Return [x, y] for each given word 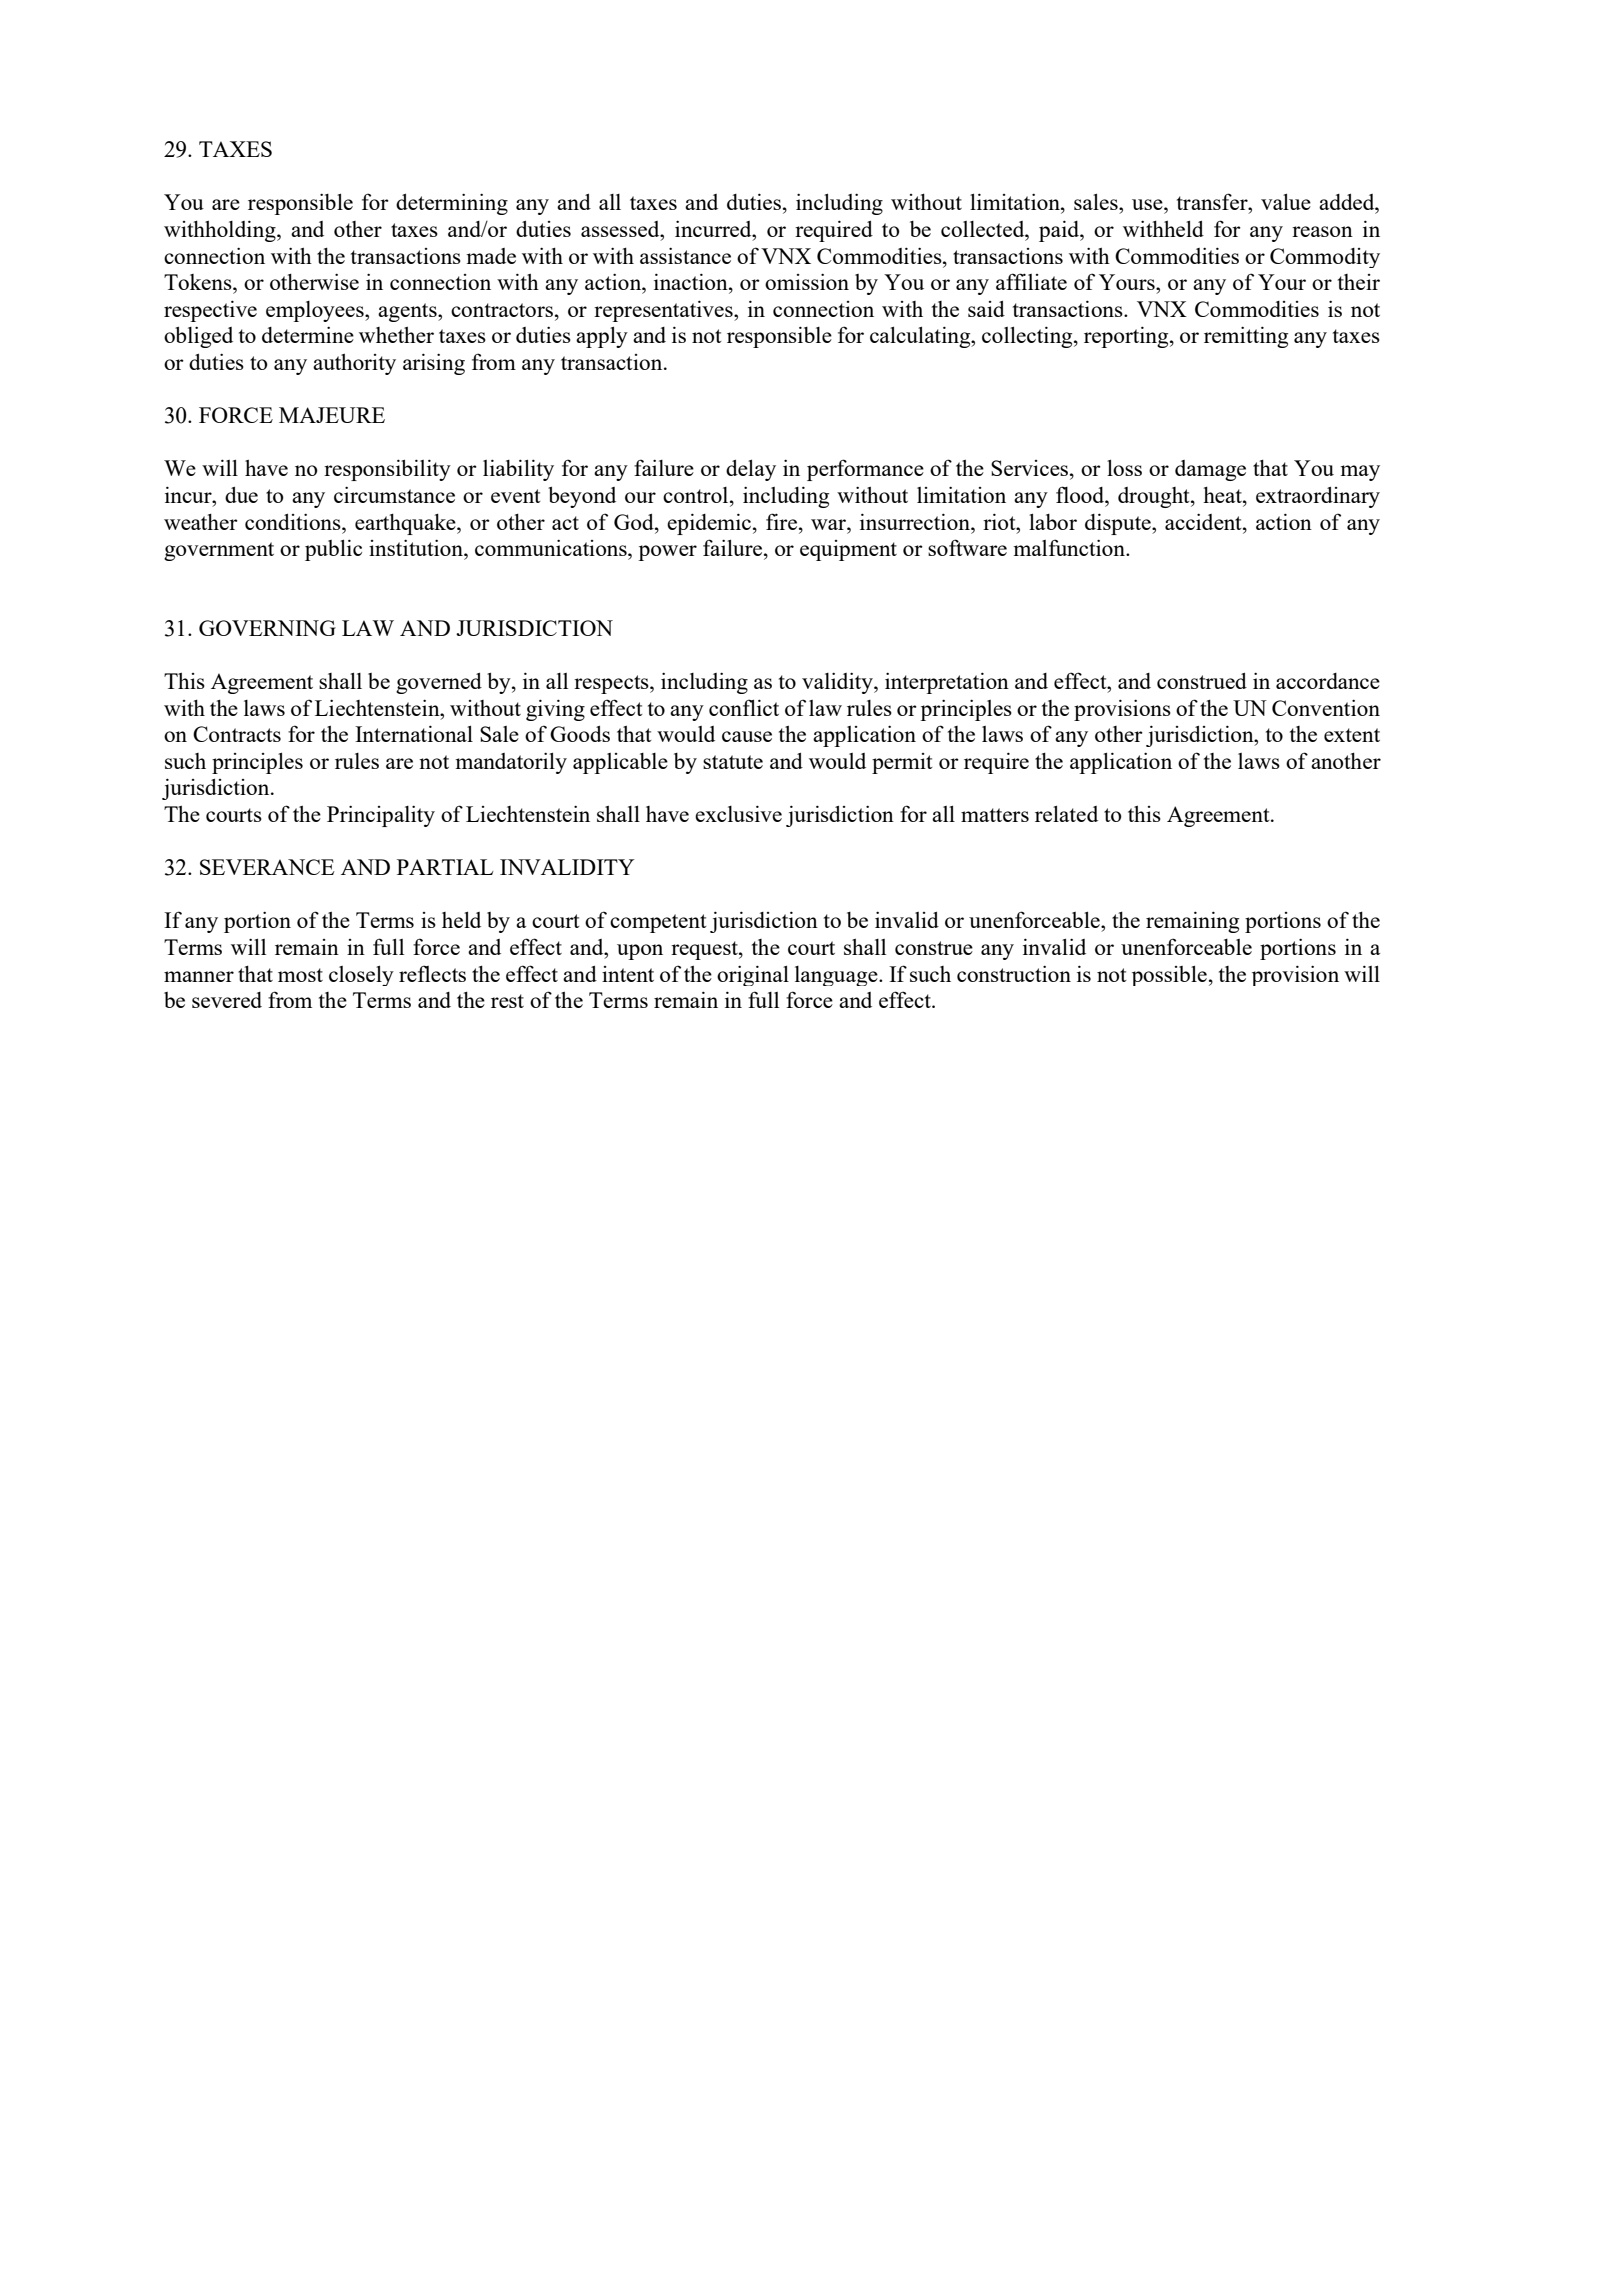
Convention [1326, 707]
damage [1210, 470]
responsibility [387, 470]
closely [361, 975]
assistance [685, 255]
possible [1169, 975]
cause [747, 736]
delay [751, 470]
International [414, 733]
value [1286, 201]
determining [452, 204]
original [753, 975]
